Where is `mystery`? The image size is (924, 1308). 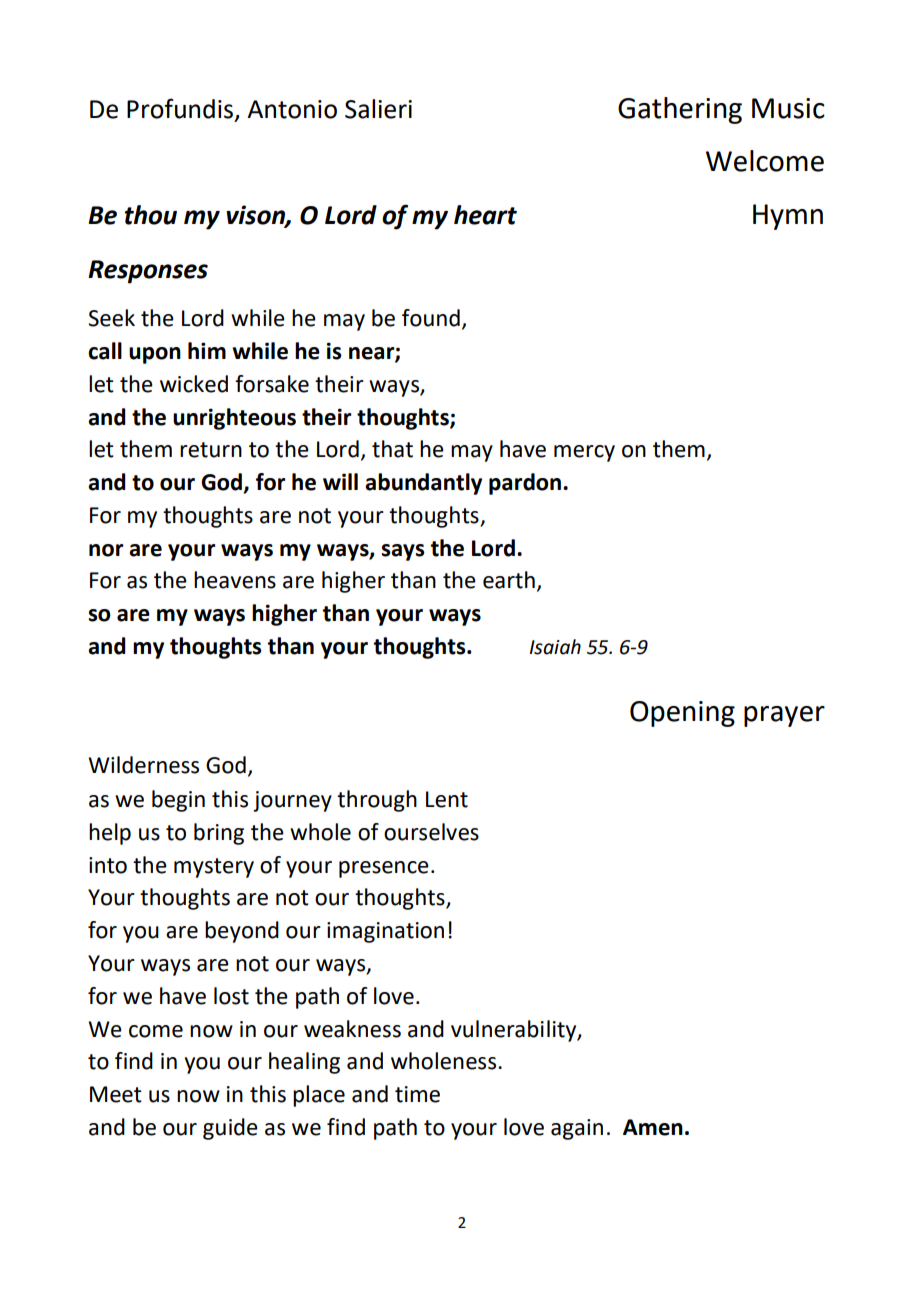
mystery is located at coordinates (214, 868).
